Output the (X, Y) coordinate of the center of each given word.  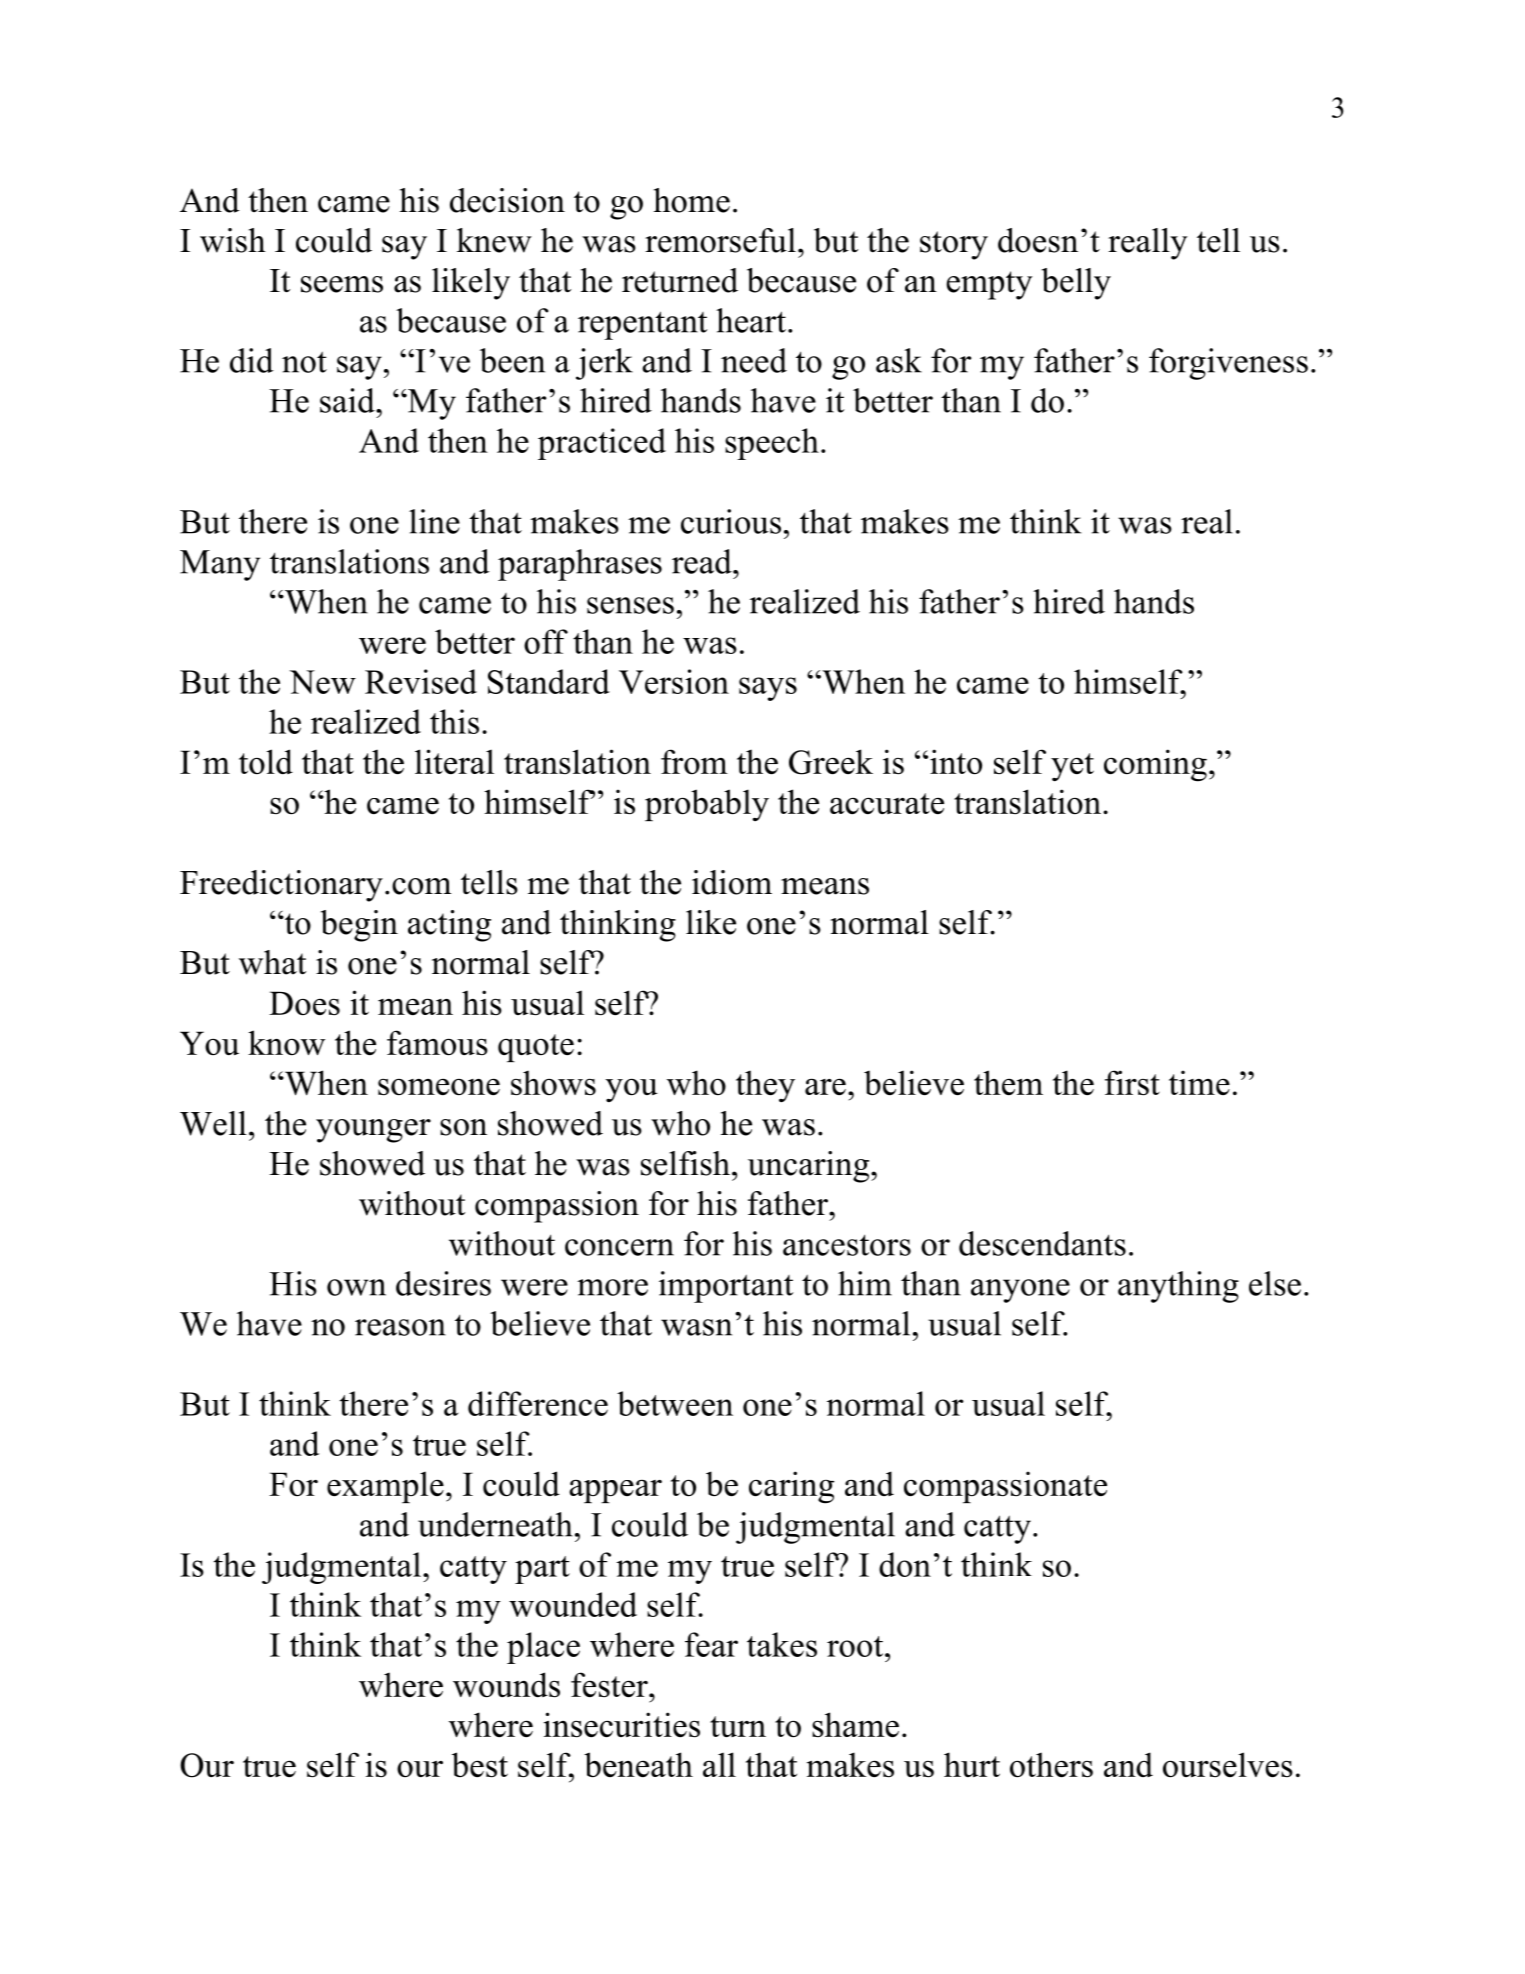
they (765, 1086)
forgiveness (1228, 364)
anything (1178, 1287)
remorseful (720, 240)
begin (359, 926)
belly (1076, 284)
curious (731, 521)
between (675, 1403)
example (385, 1487)
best (480, 1765)
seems (342, 284)
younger (373, 1131)
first (1132, 1083)
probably (707, 805)
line (434, 521)
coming (1155, 765)
